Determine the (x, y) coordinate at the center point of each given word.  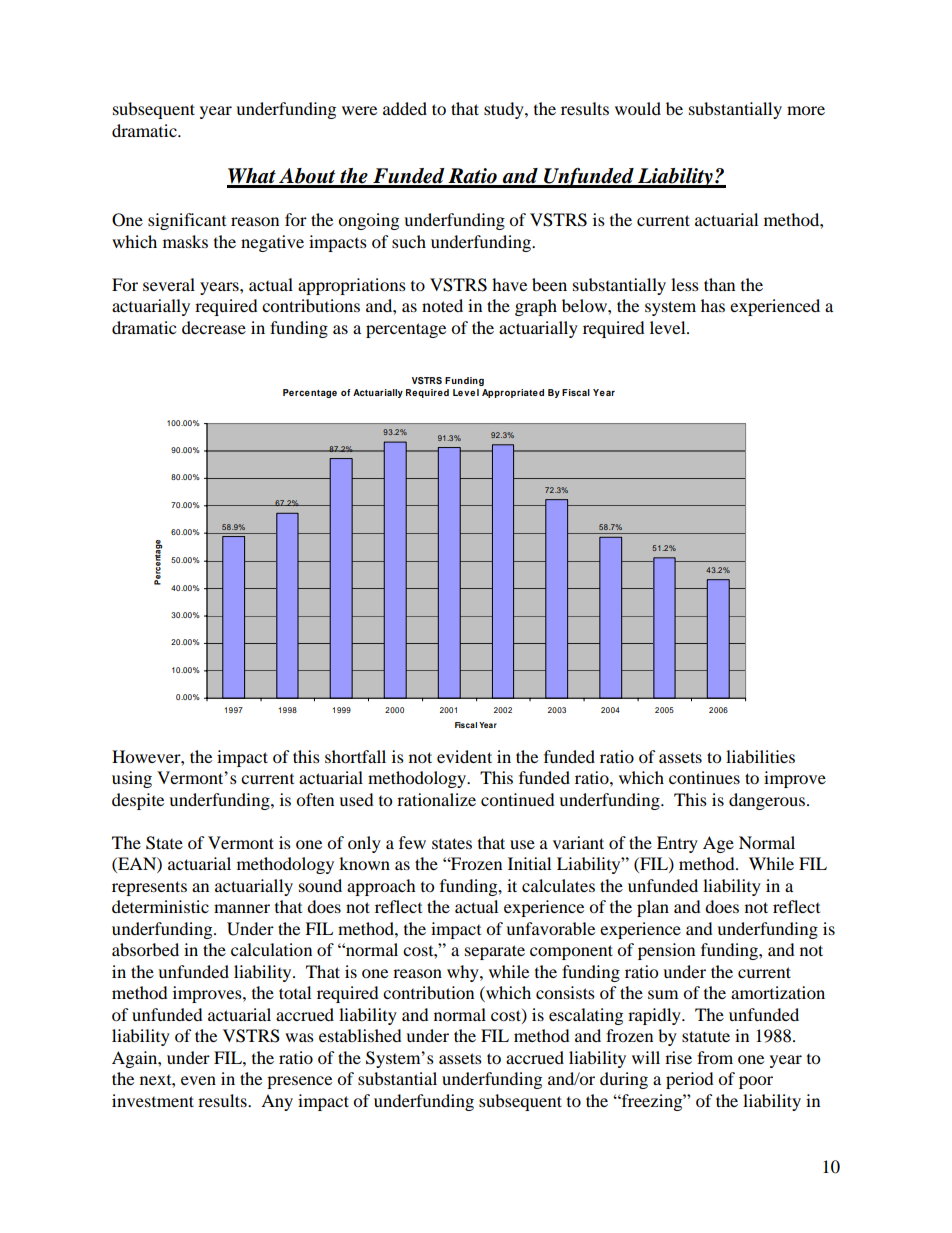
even (198, 1080)
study (505, 110)
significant (187, 221)
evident (464, 756)
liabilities (760, 756)
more (806, 110)
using (132, 779)
